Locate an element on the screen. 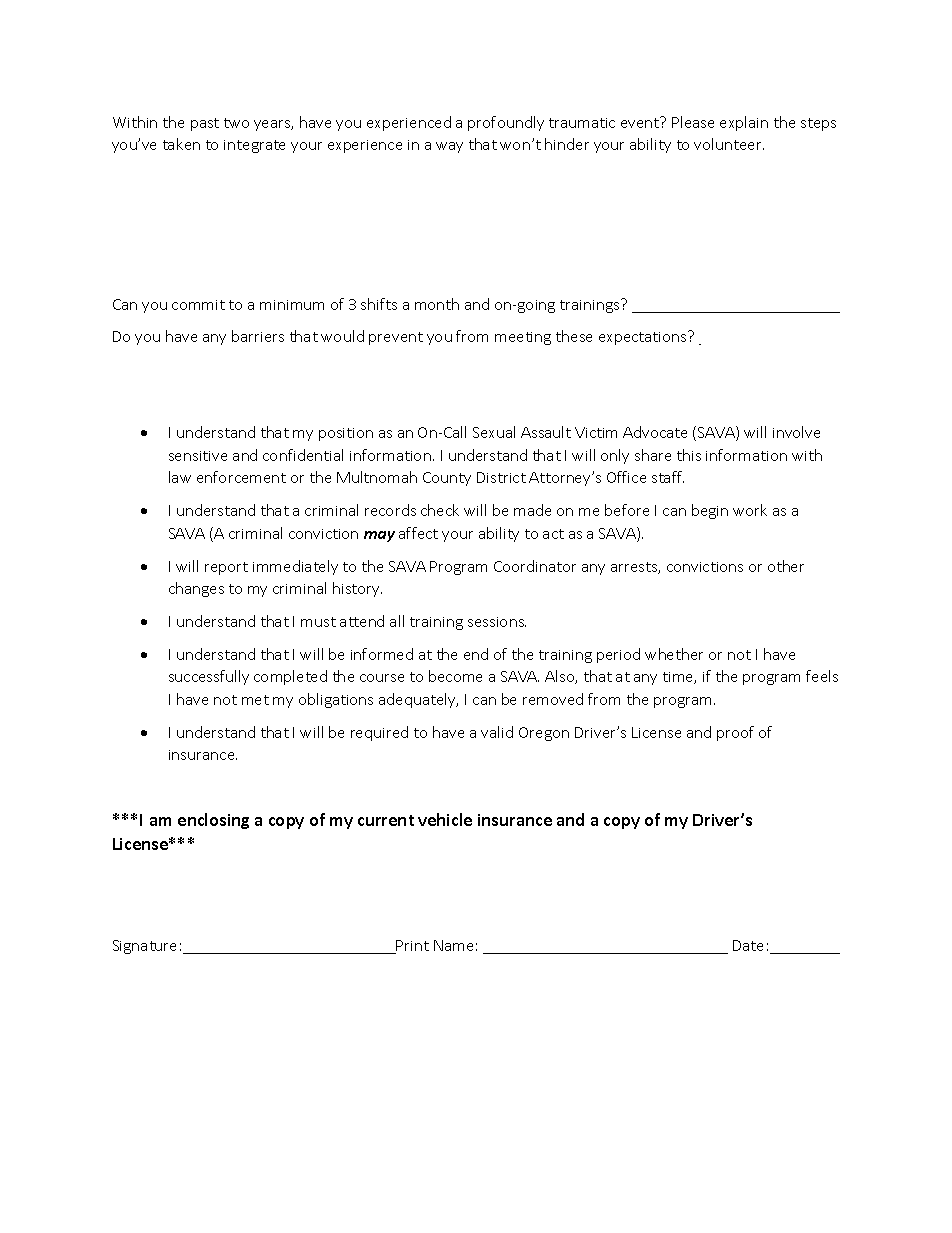  check is located at coordinates (440, 510).
